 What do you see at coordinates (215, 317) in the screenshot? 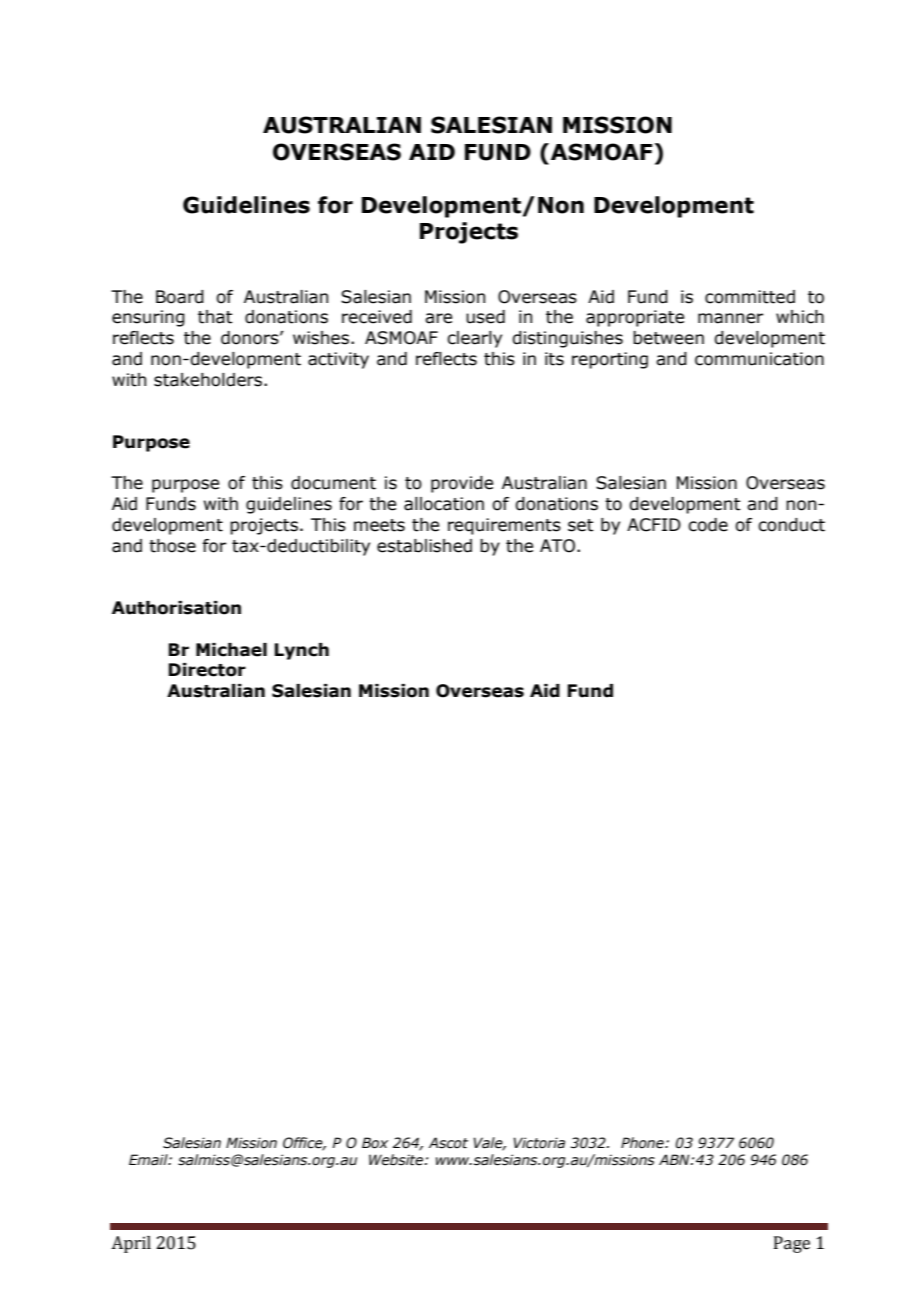
I see `that` at bounding box center [215, 317].
